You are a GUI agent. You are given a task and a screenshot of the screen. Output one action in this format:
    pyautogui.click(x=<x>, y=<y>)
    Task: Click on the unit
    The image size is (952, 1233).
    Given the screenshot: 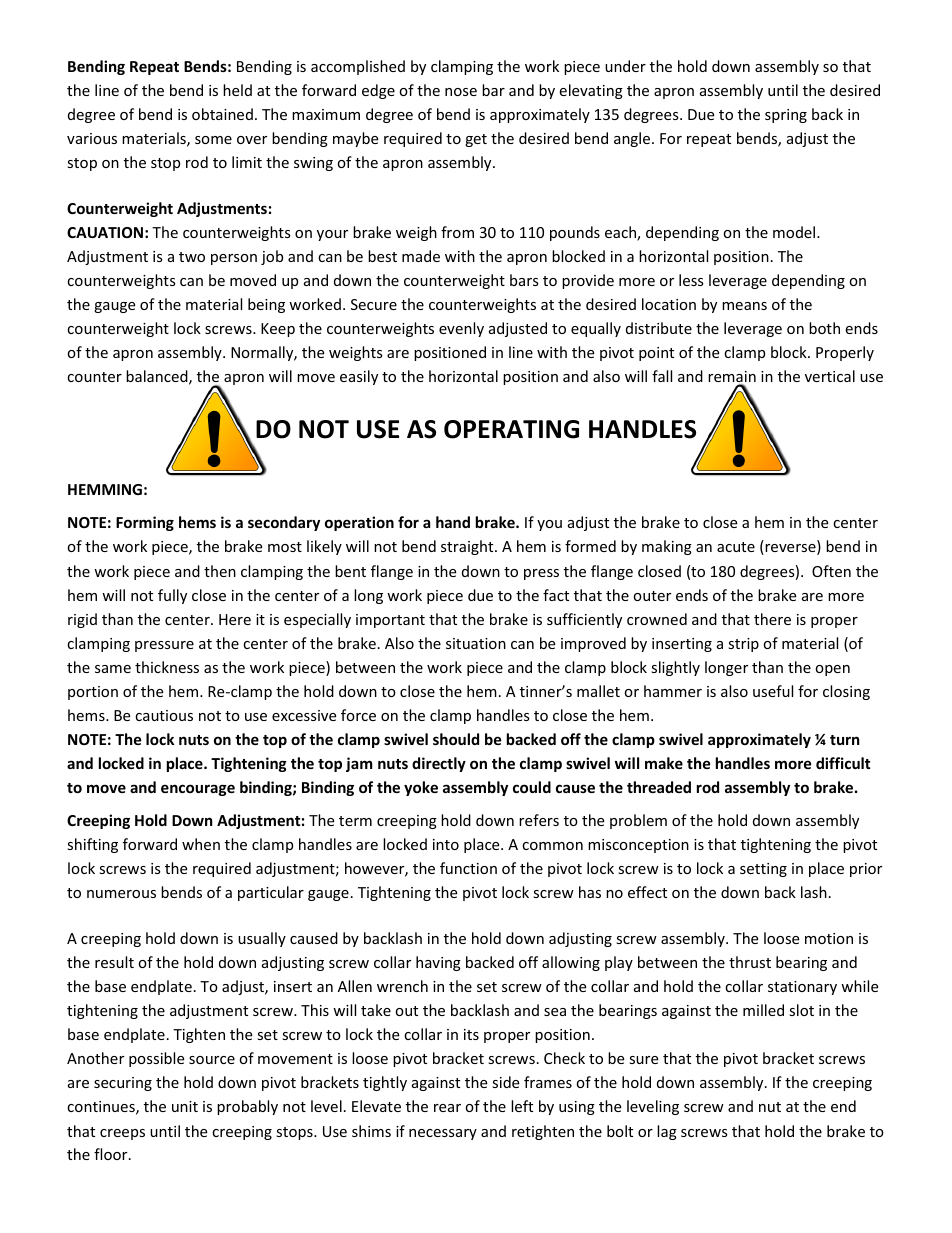 What is the action you would take?
    pyautogui.click(x=185, y=1106)
